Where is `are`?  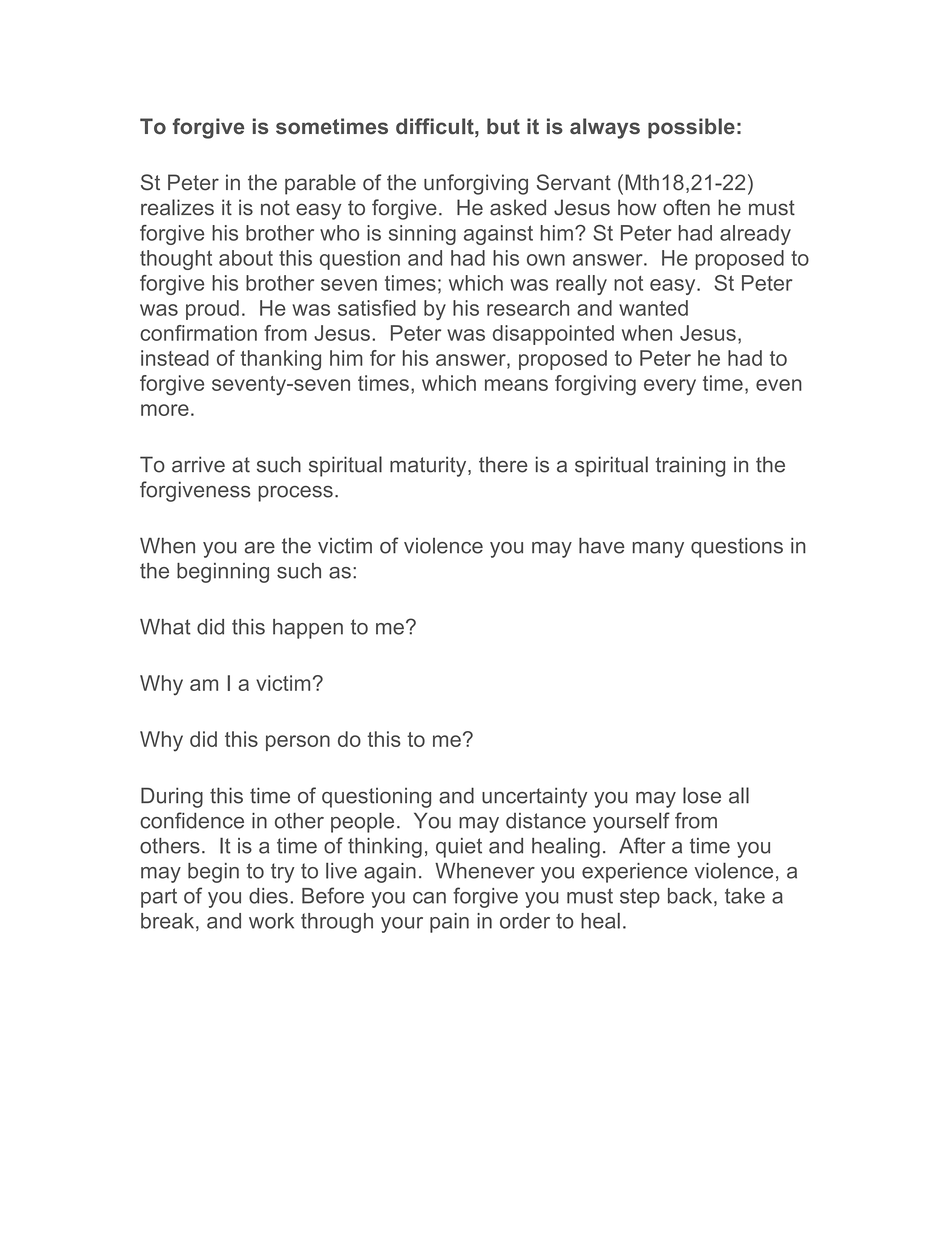 are is located at coordinates (260, 548).
